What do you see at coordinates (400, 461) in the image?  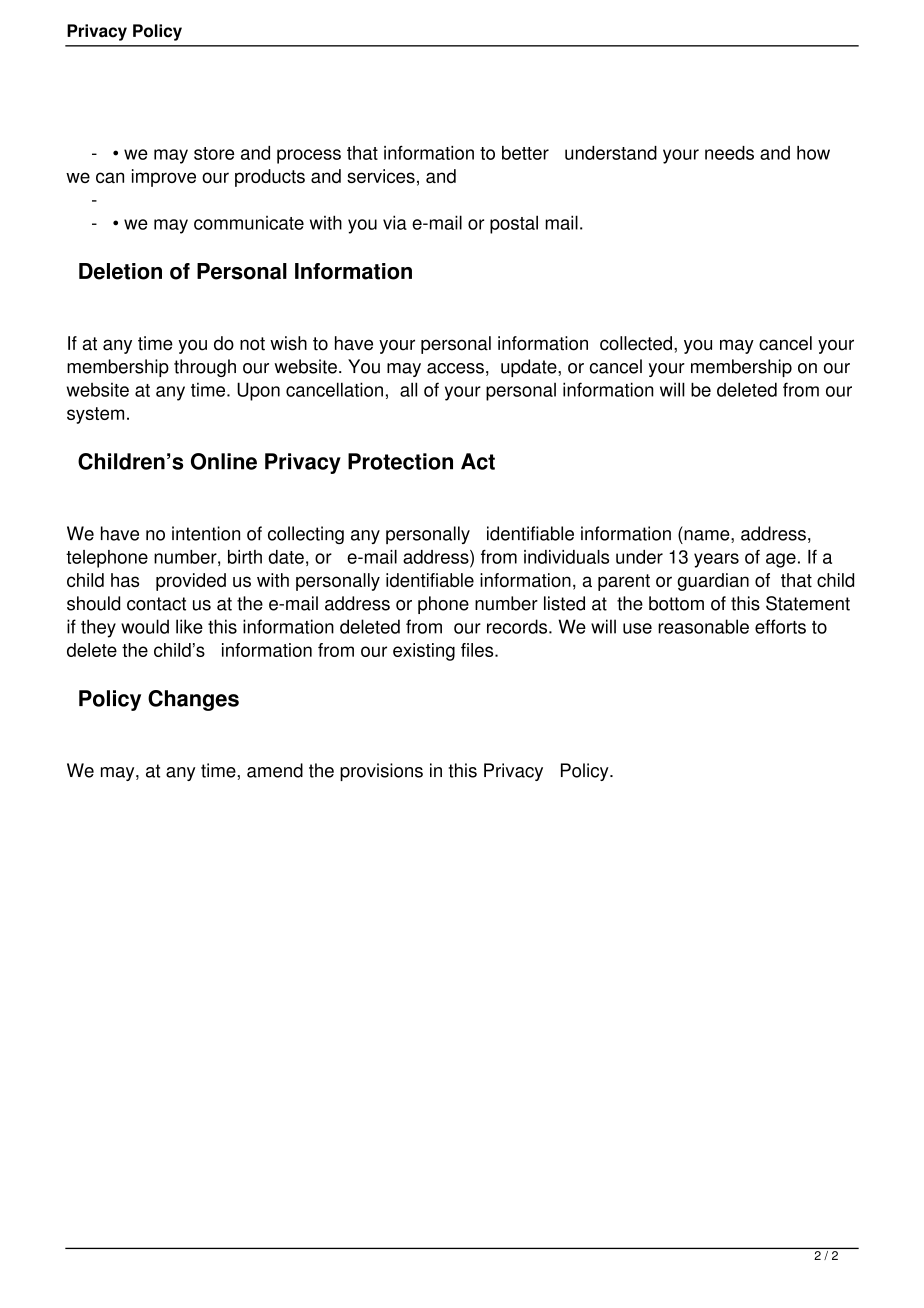 I see `Protection` at bounding box center [400, 461].
